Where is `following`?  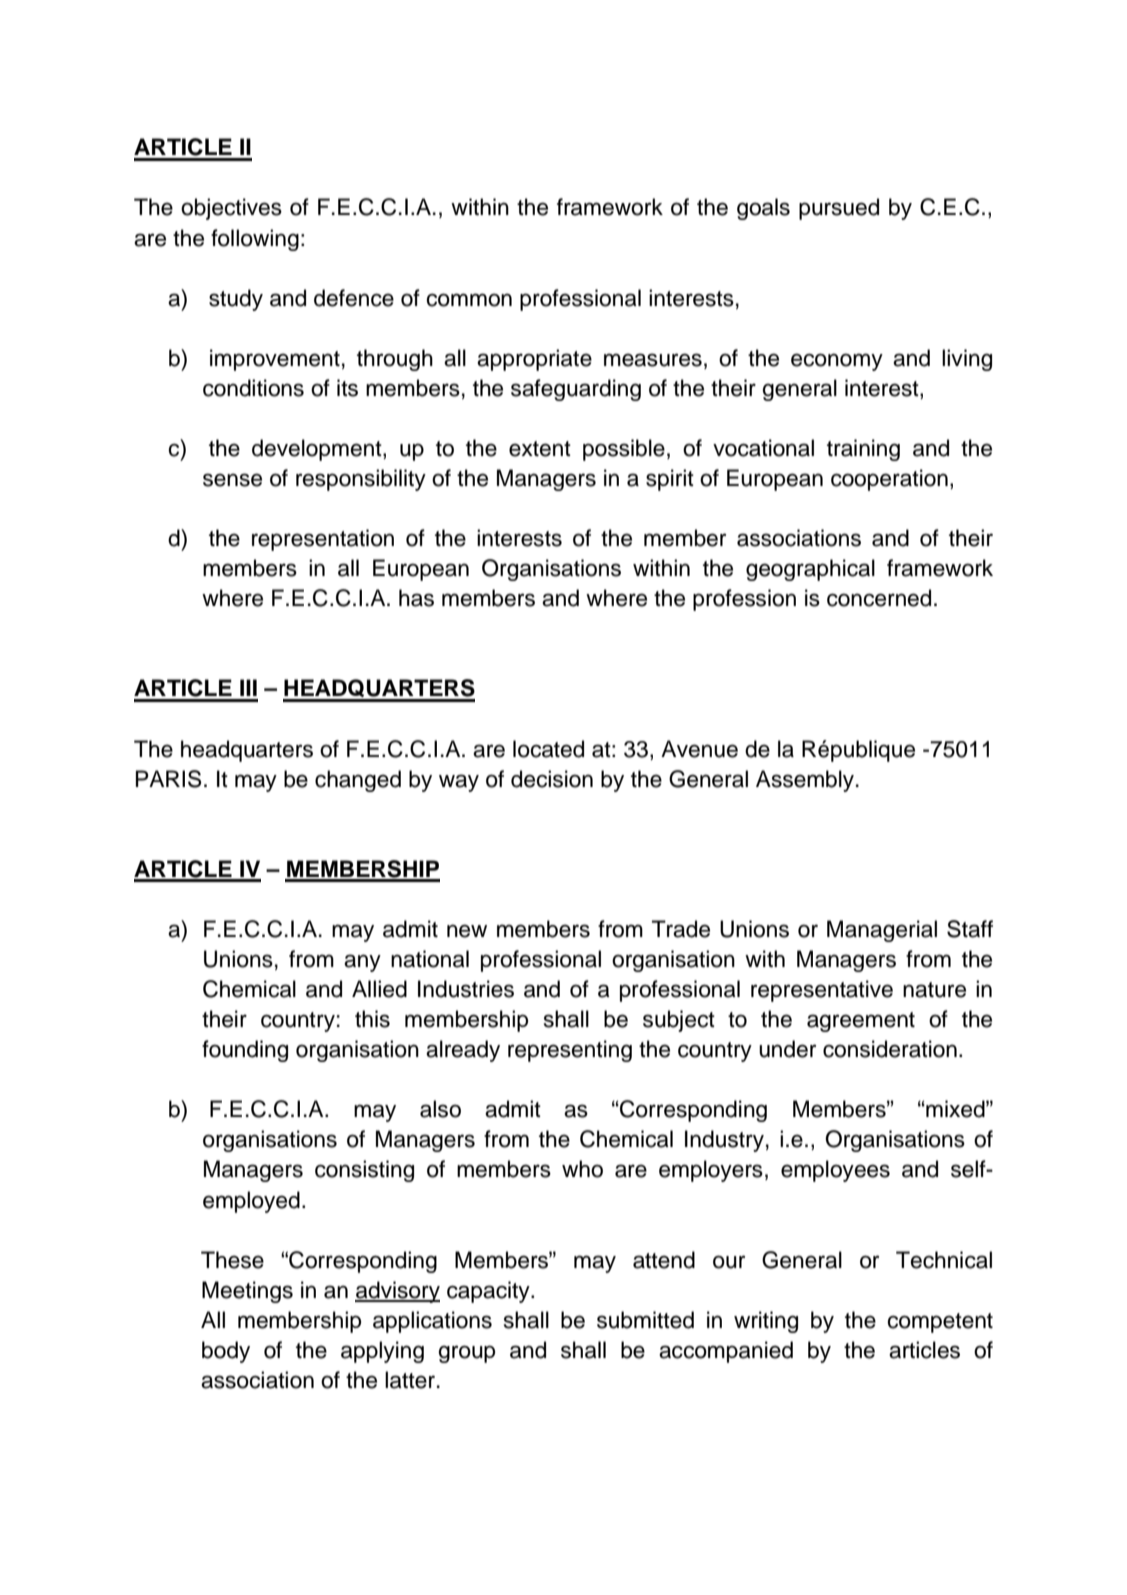 following is located at coordinates (255, 240).
